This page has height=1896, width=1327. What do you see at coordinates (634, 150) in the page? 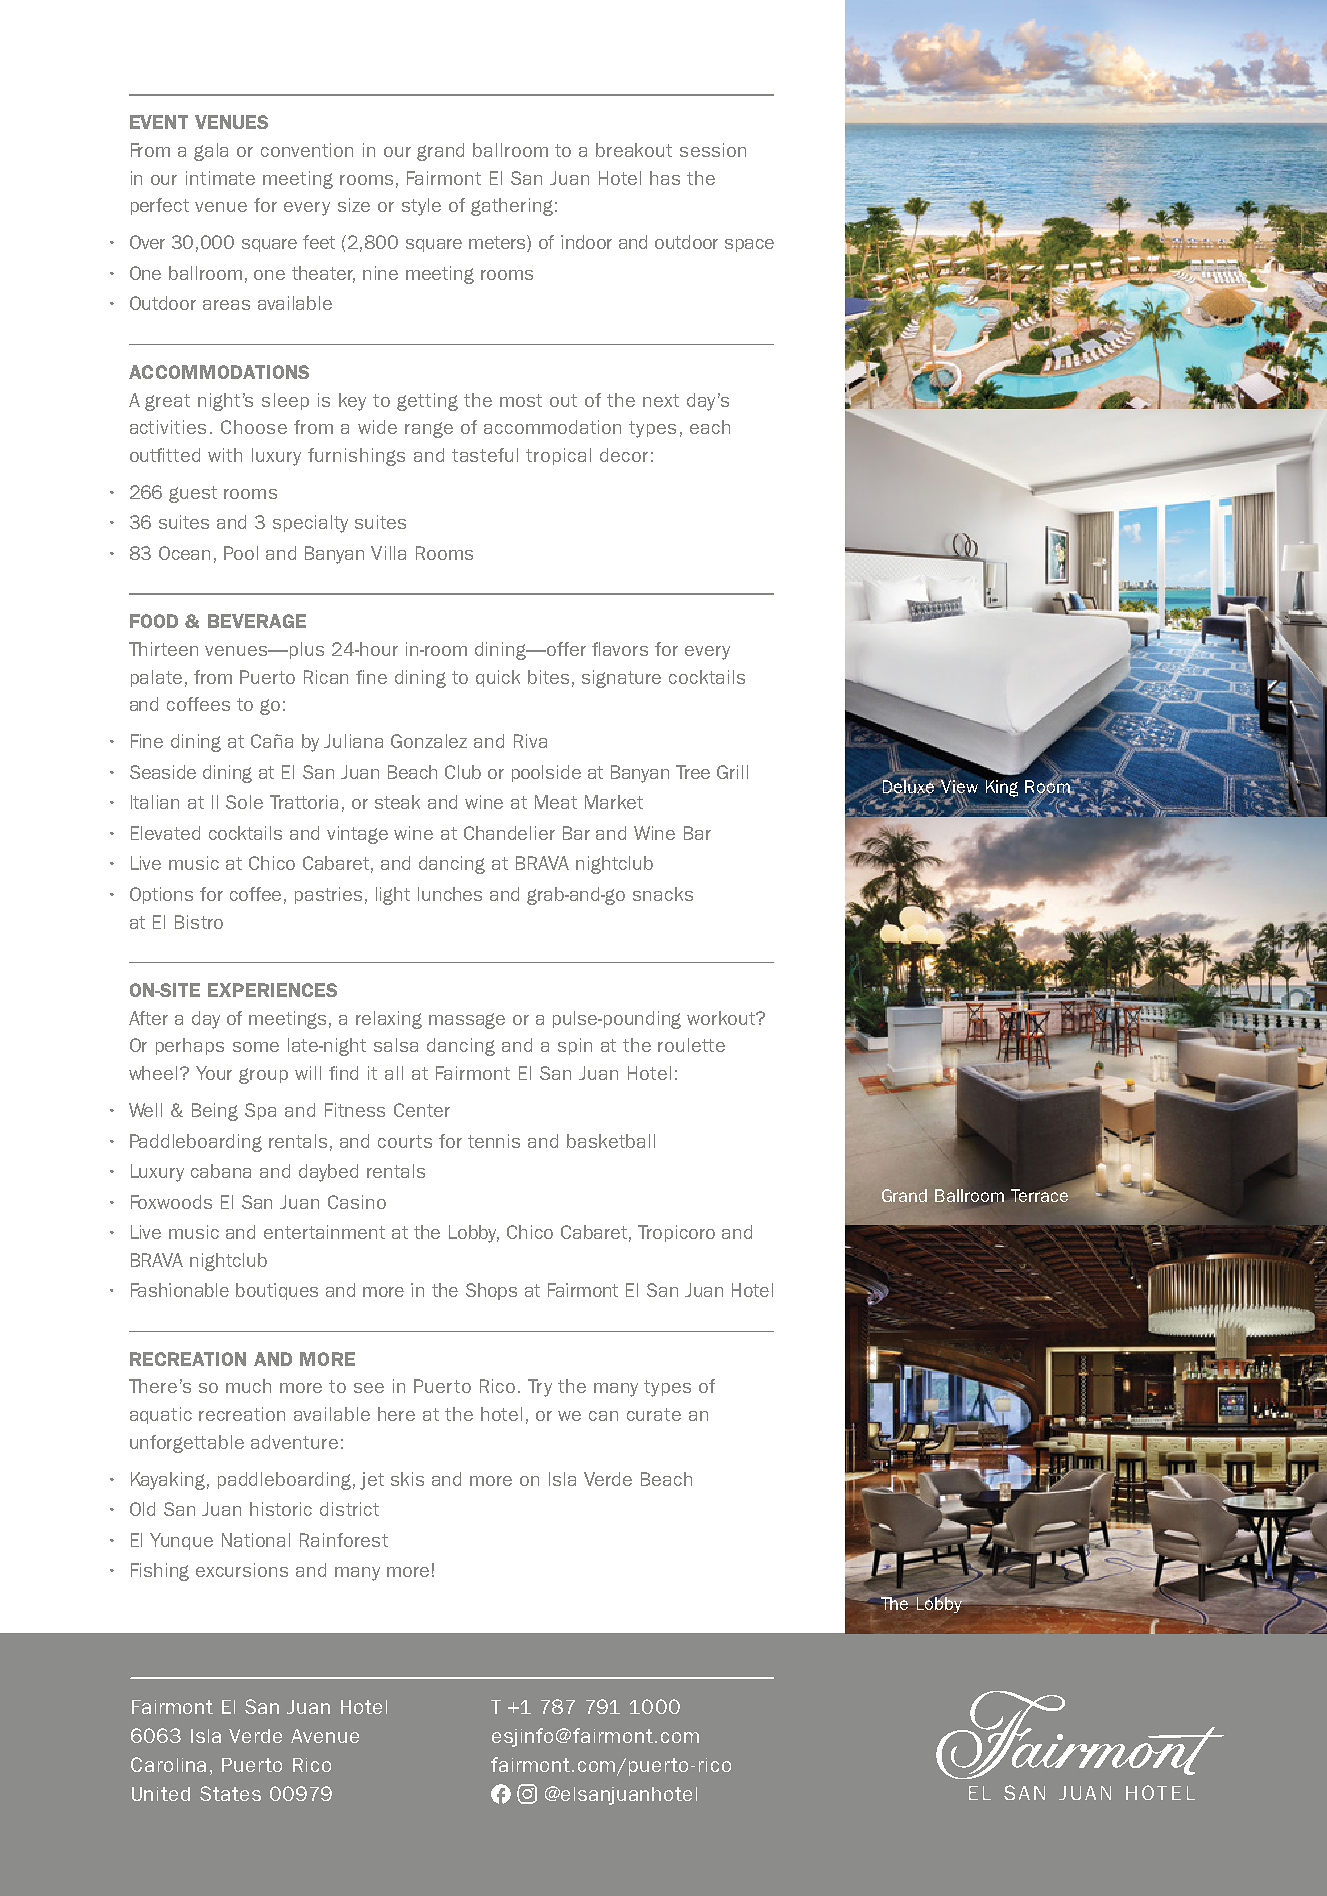
I see `breakout` at bounding box center [634, 150].
